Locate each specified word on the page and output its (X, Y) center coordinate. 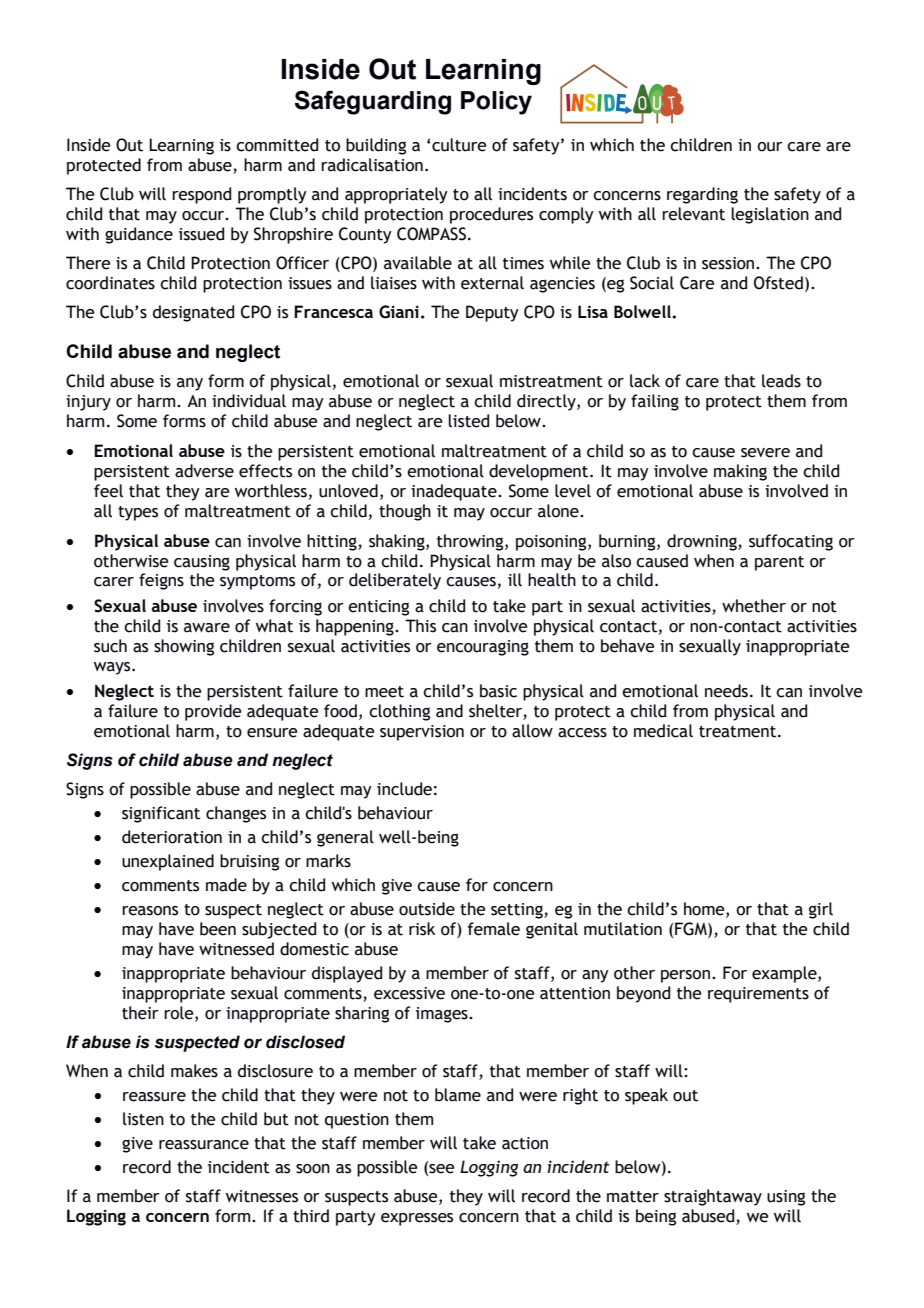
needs (726, 691)
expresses (417, 1219)
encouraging (483, 648)
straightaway (713, 1197)
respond (201, 195)
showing (184, 647)
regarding (702, 195)
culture (459, 145)
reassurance (204, 1145)
